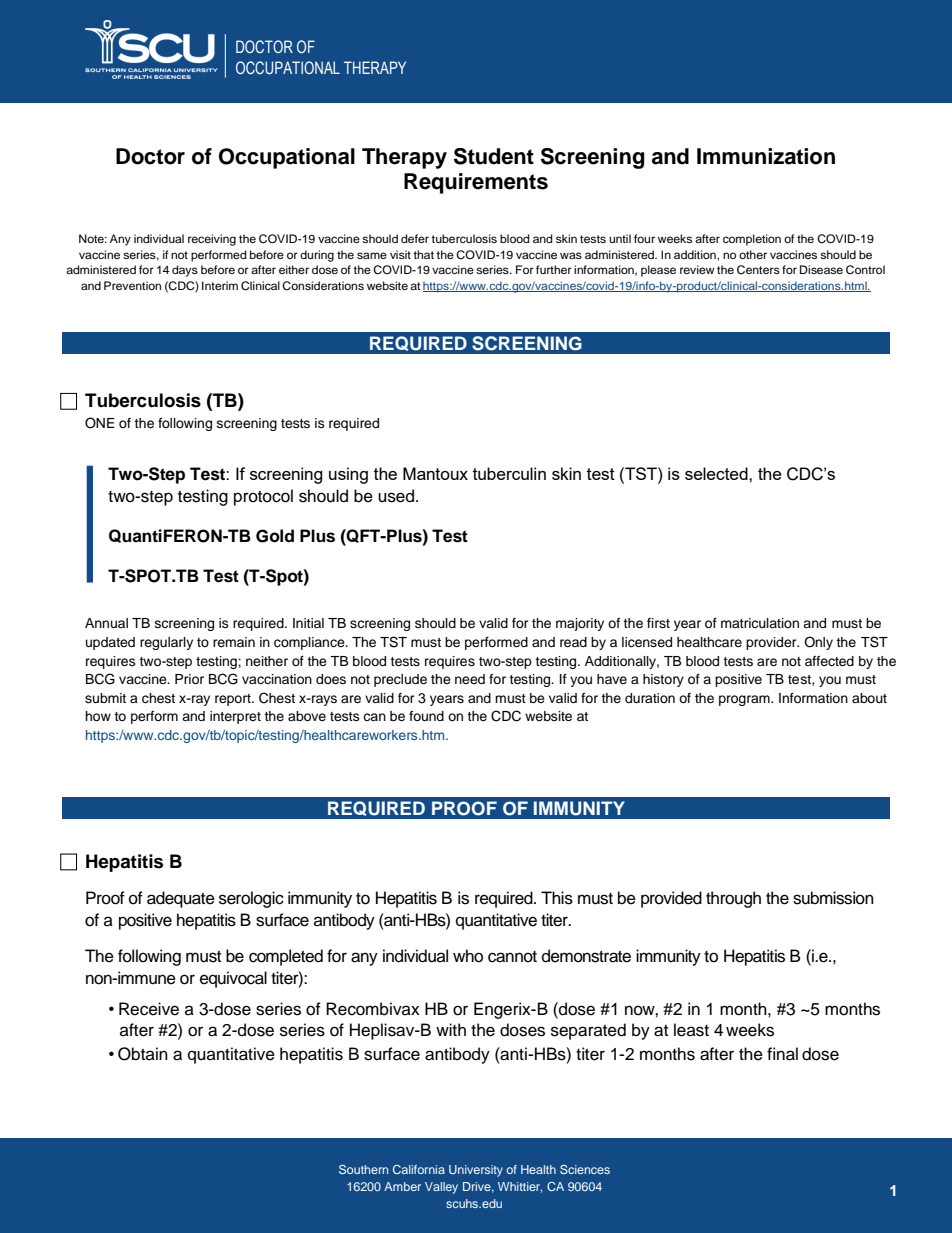  Describe the element at coordinates (263, 497) in the screenshot. I see `protocol` at that location.
